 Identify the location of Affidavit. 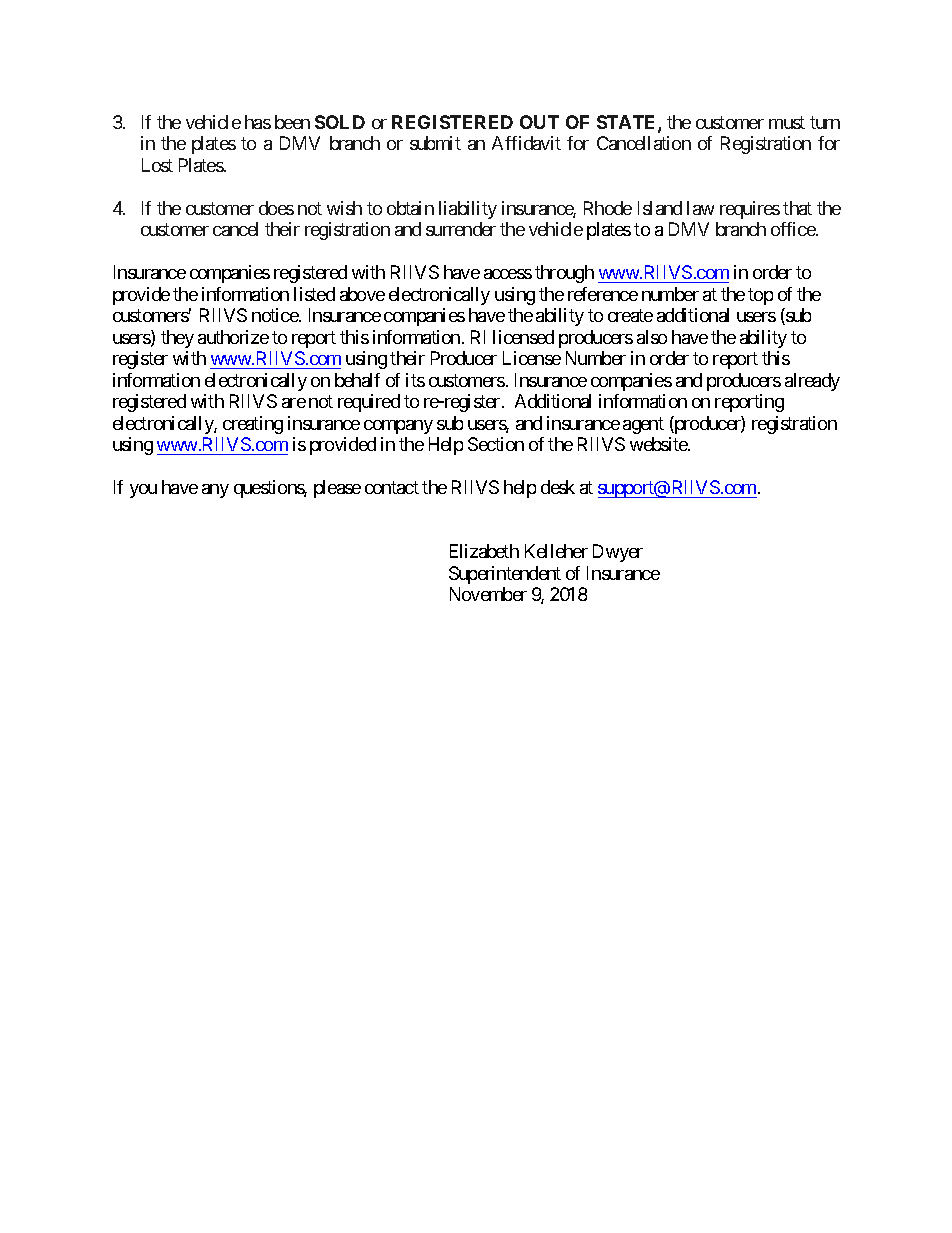
(526, 143).
